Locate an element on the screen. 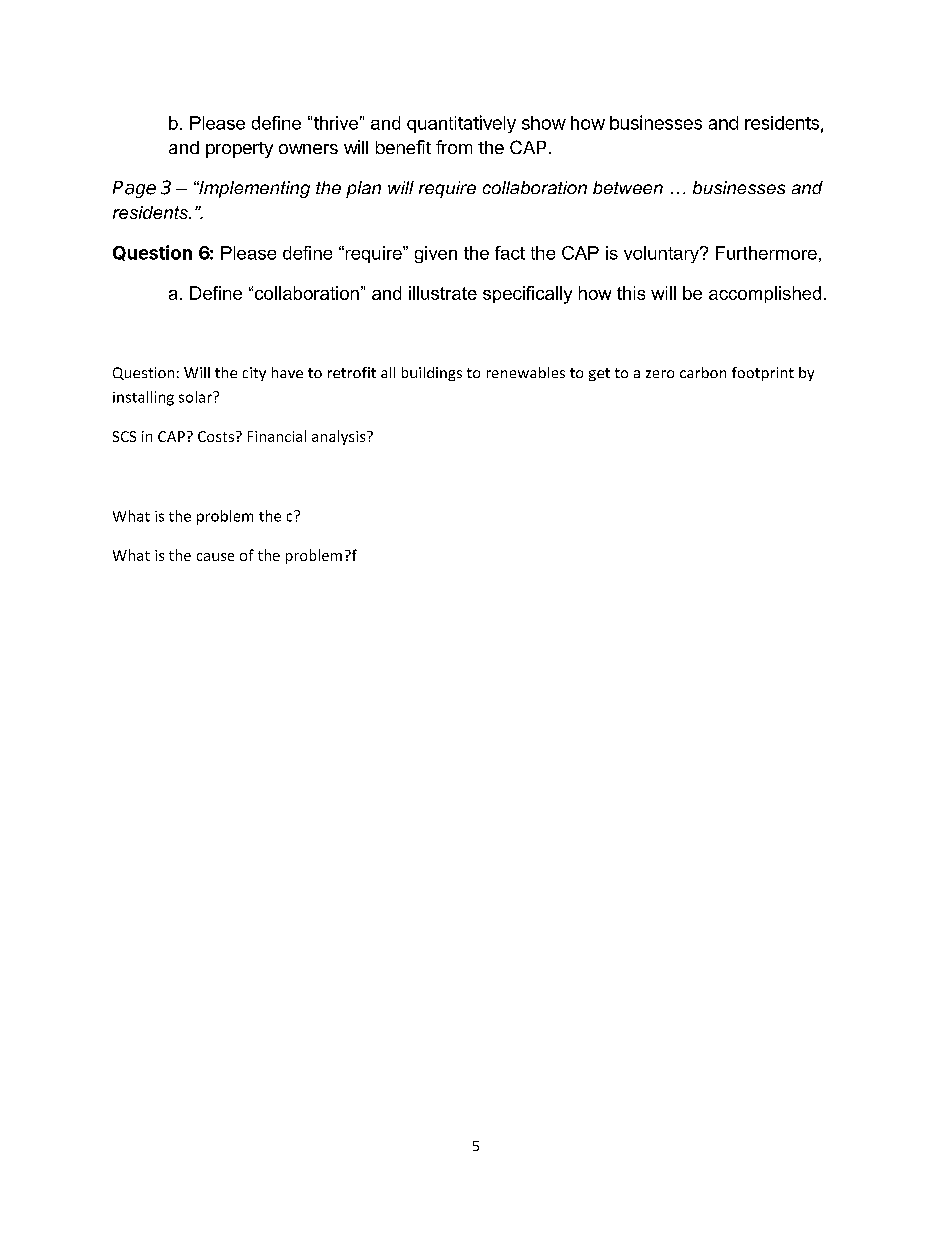  property is located at coordinates (239, 150).
